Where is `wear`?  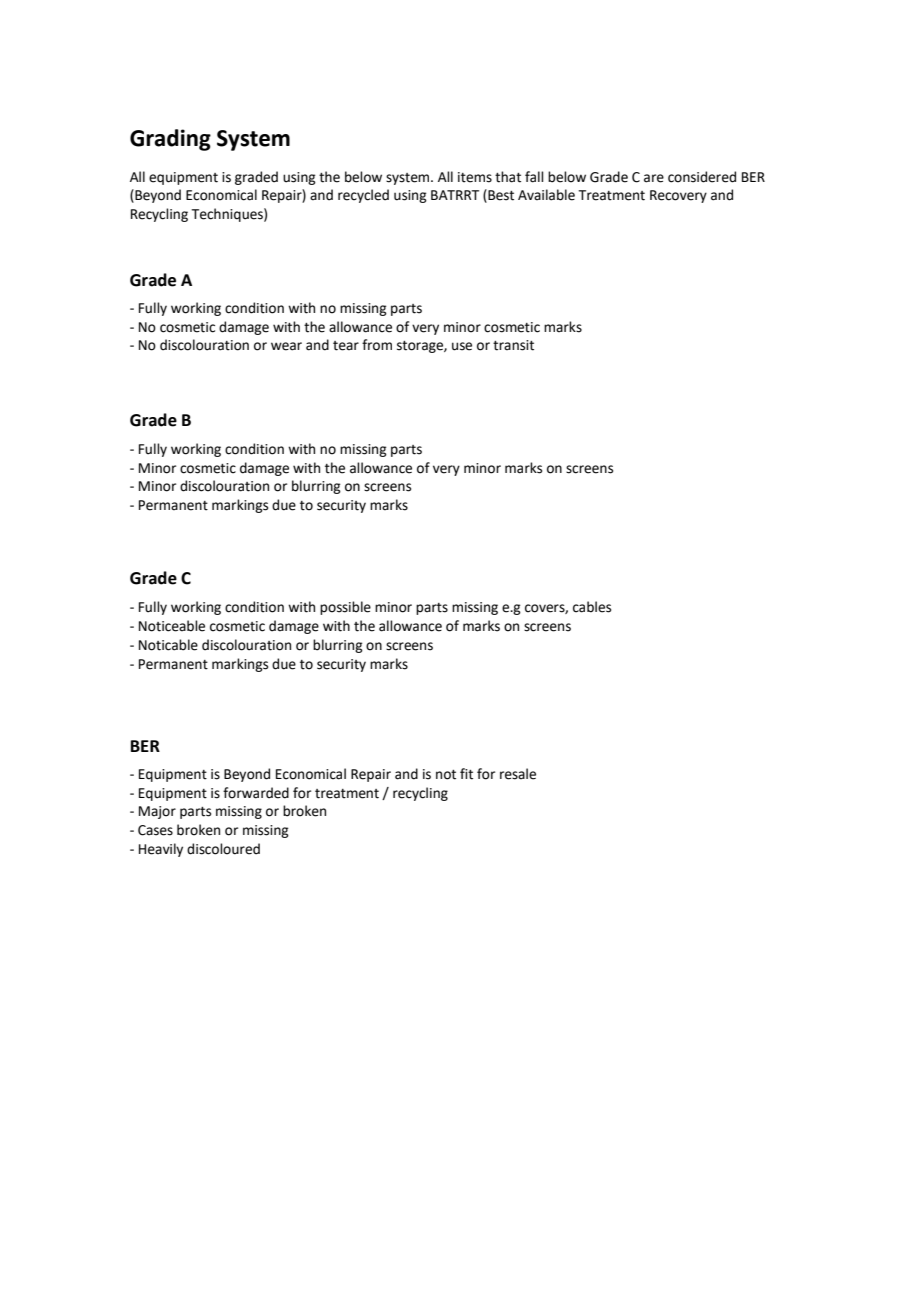
wear is located at coordinates (286, 346).
